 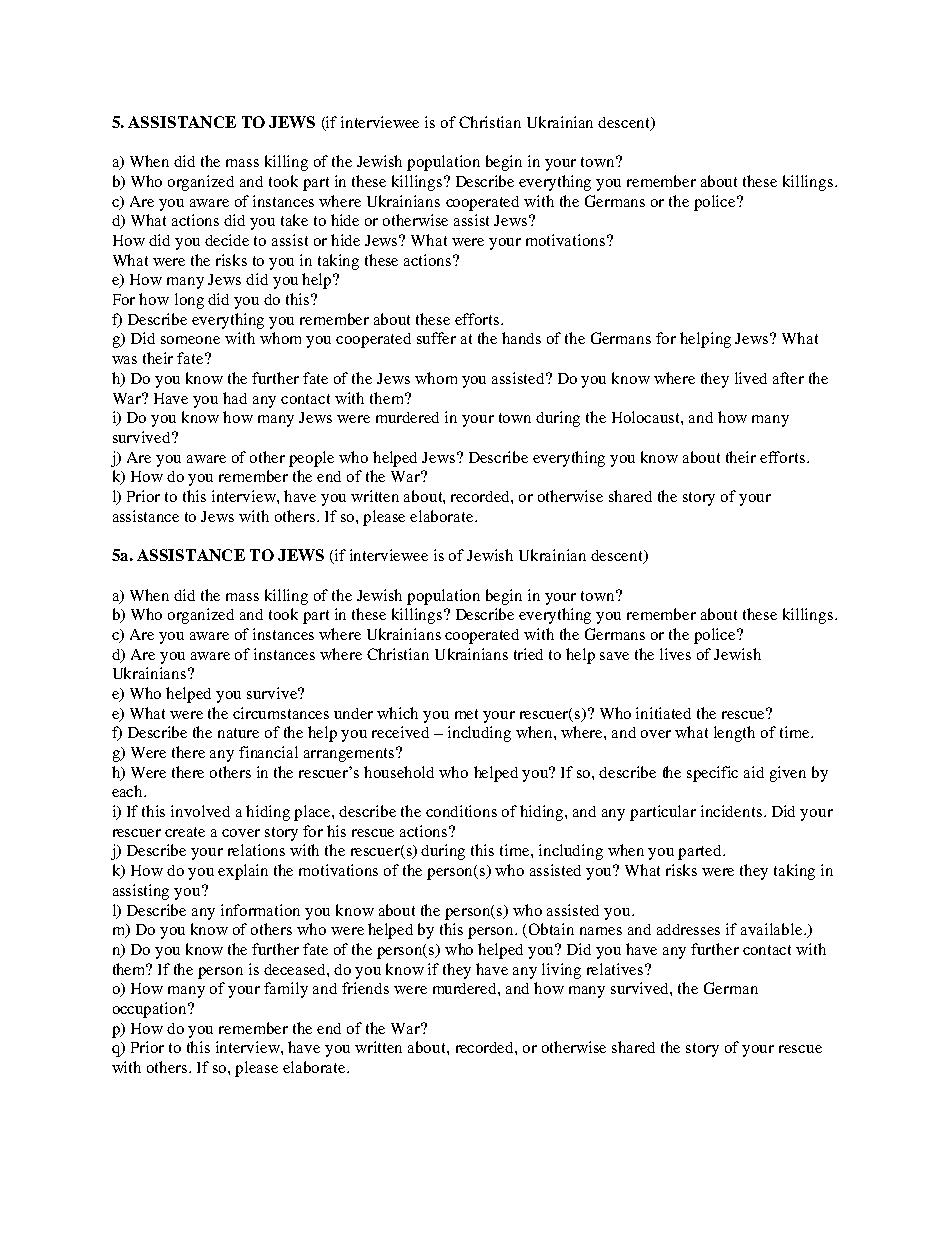 What do you see at coordinates (663, 713) in the image?
I see `initiated` at bounding box center [663, 713].
